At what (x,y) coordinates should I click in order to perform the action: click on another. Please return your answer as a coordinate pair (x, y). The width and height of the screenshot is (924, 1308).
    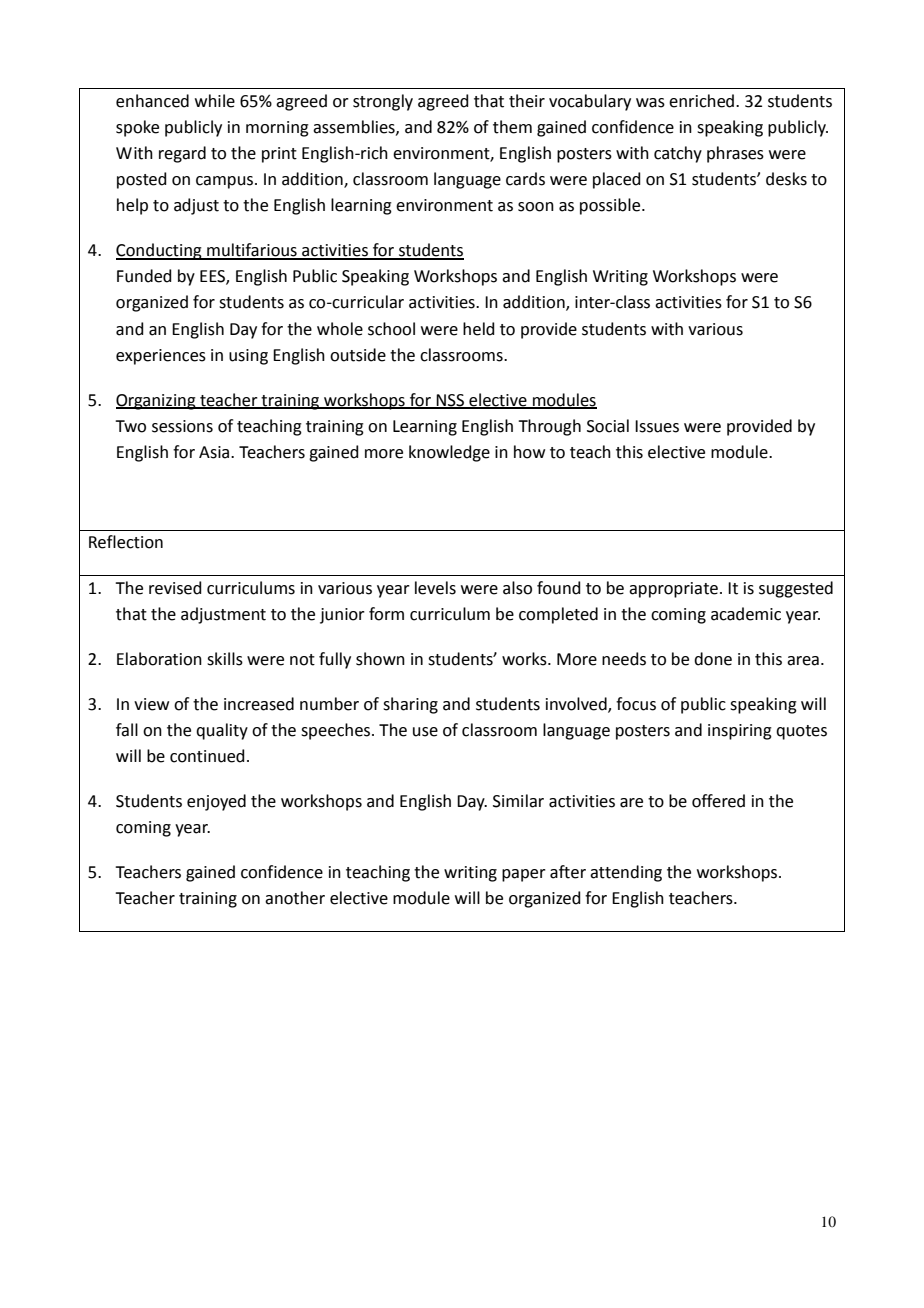
    Looking at the image, I should click on (295, 898).
